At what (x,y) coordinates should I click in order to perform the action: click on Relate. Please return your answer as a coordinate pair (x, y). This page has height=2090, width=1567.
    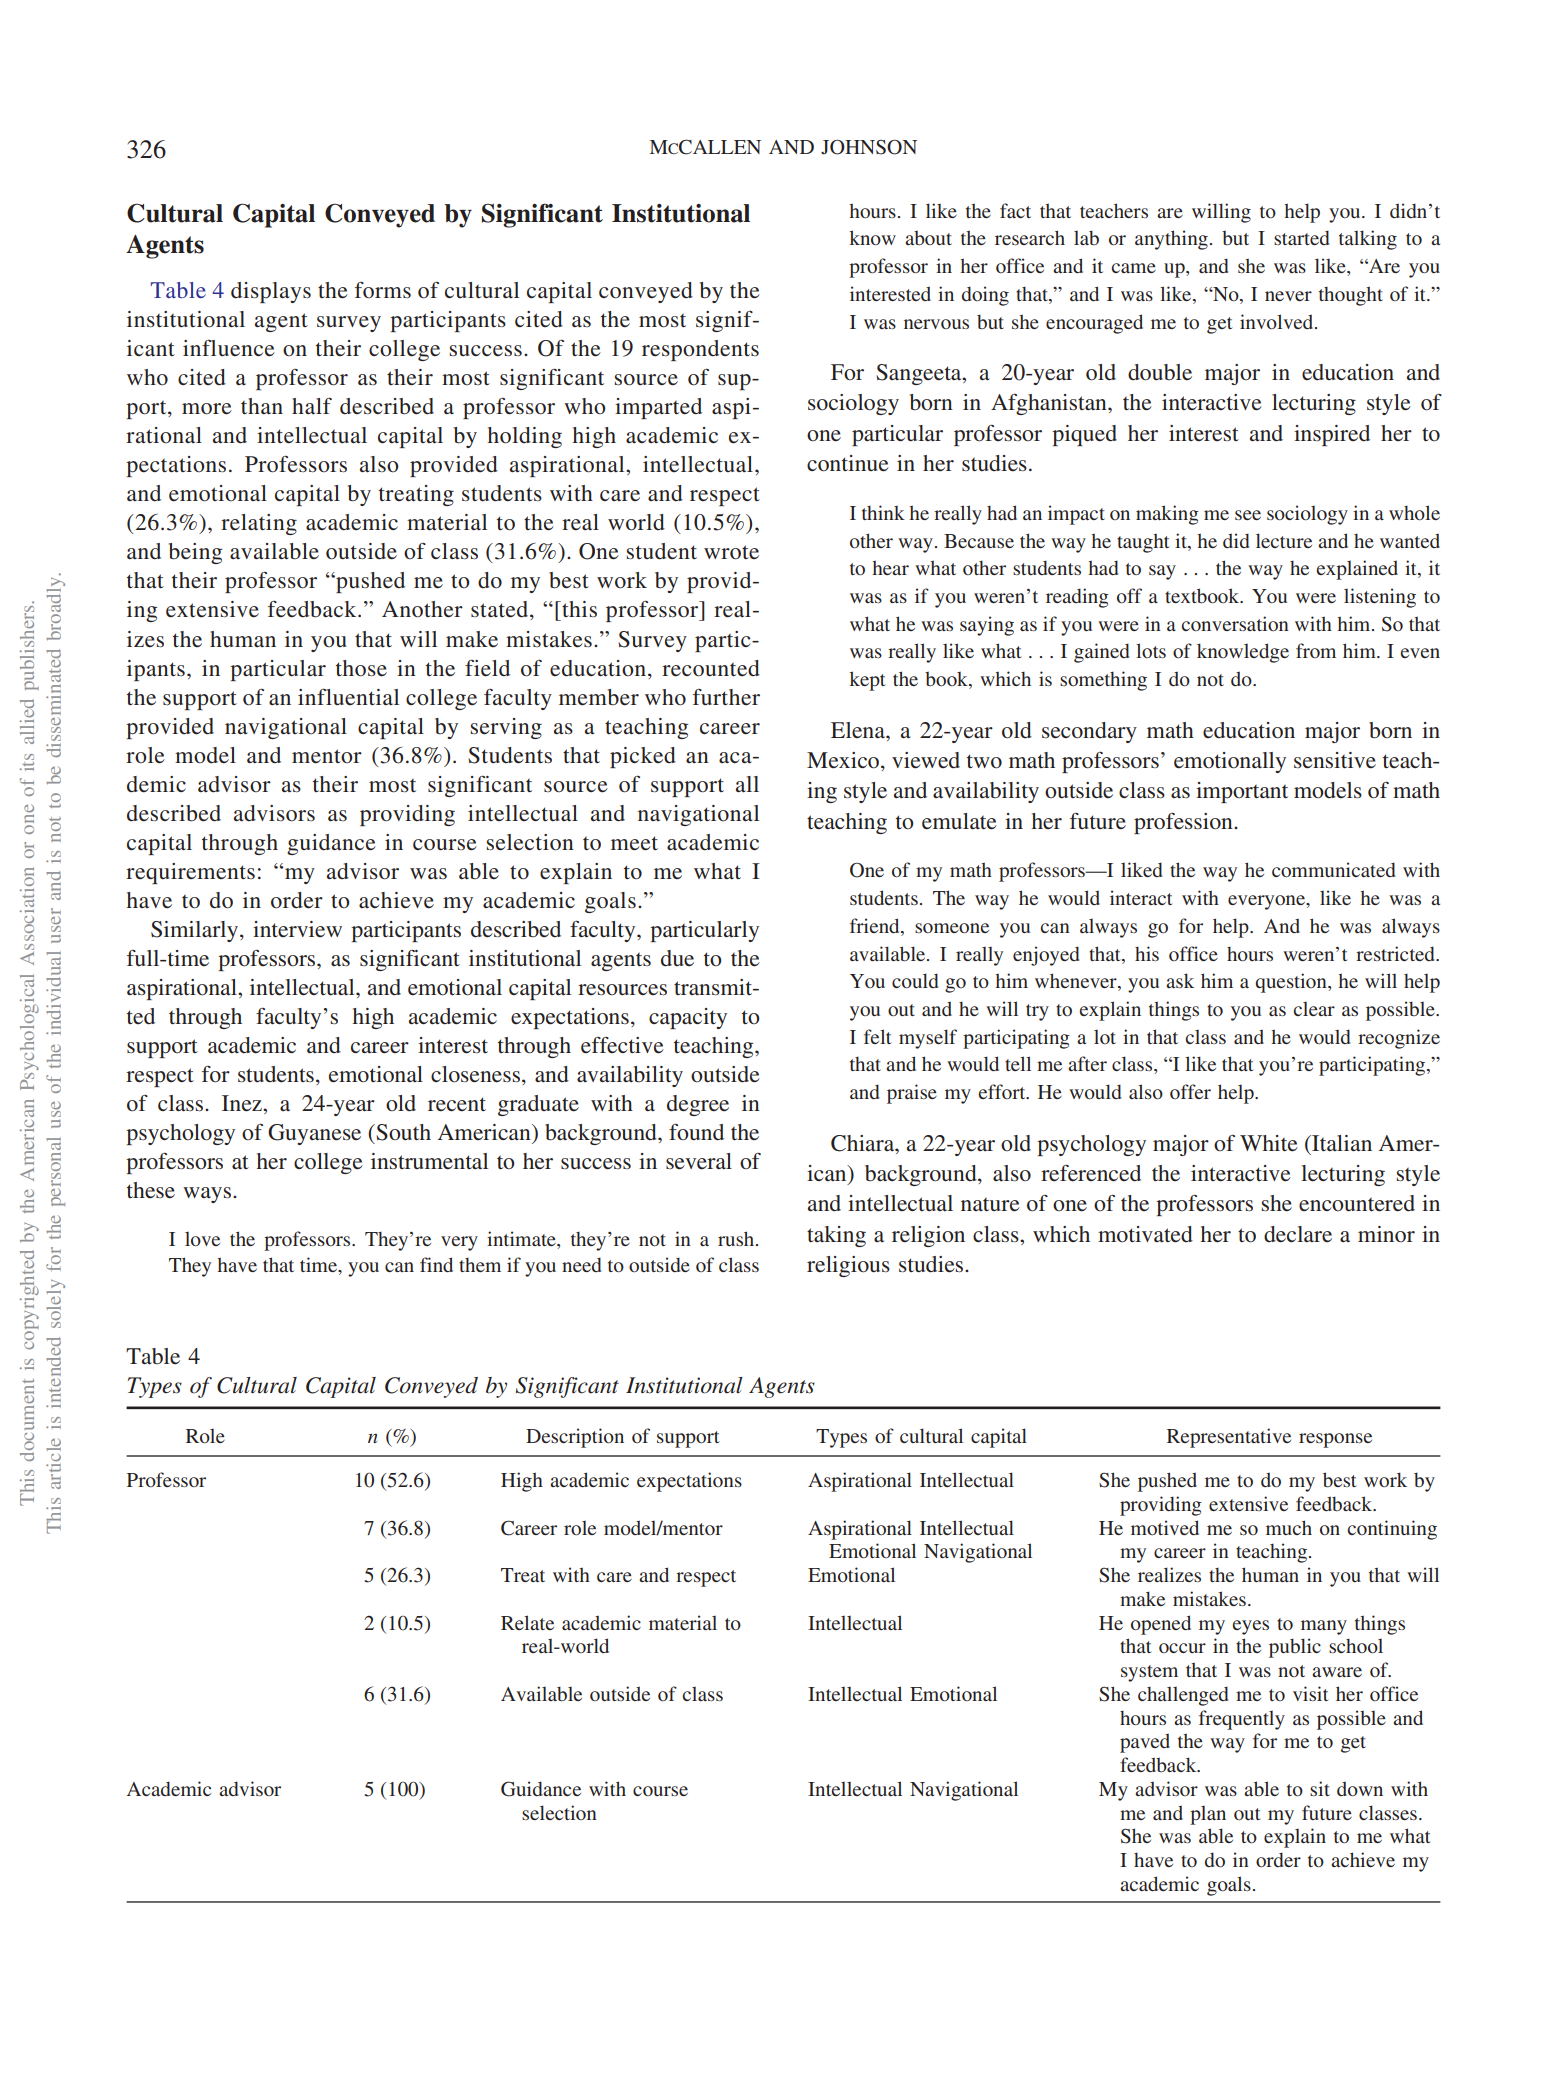
    Looking at the image, I should click on (527, 1622).
